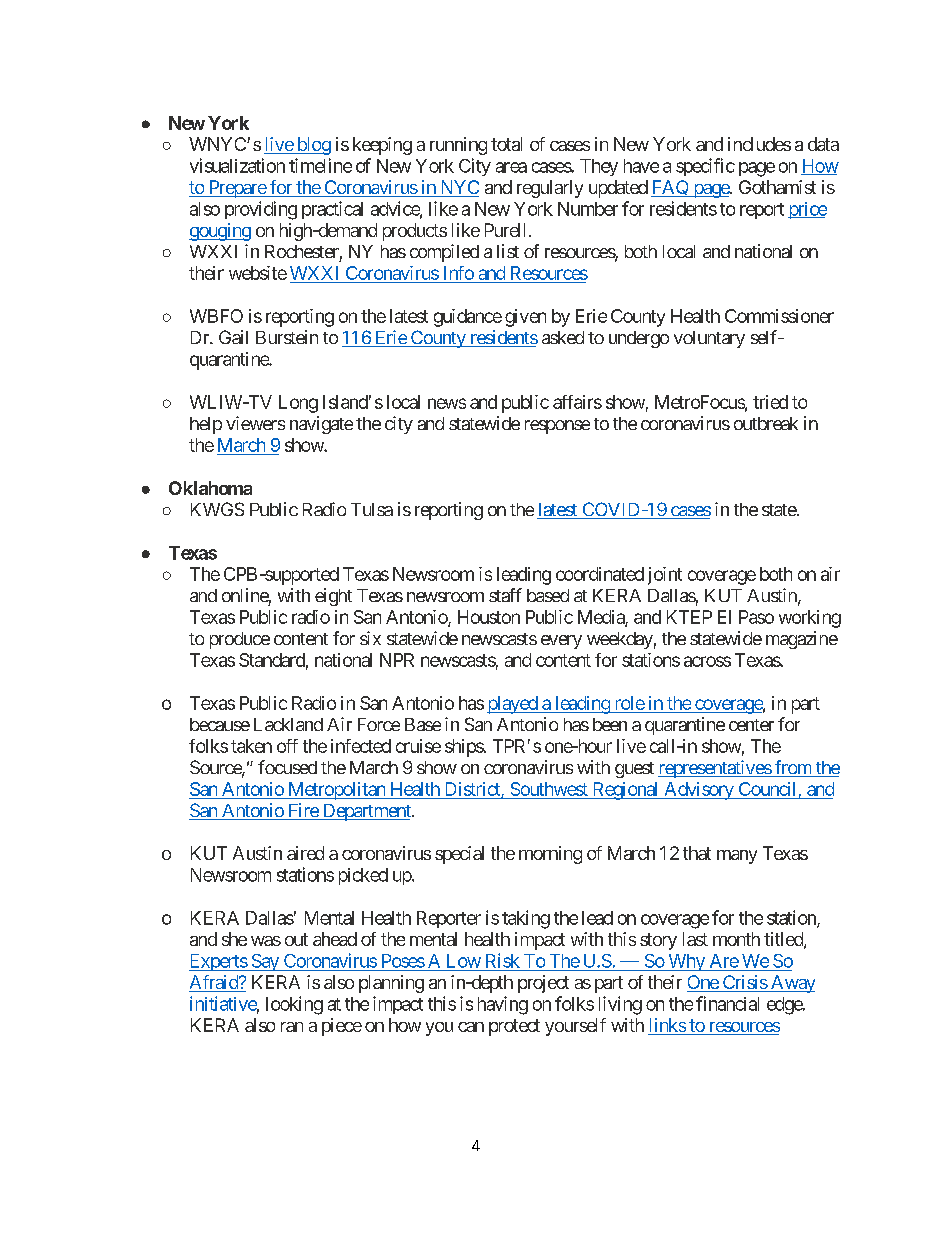 This page has width=952, height=1233. What do you see at coordinates (767, 789) in the page?
I see `Council` at bounding box center [767, 789].
